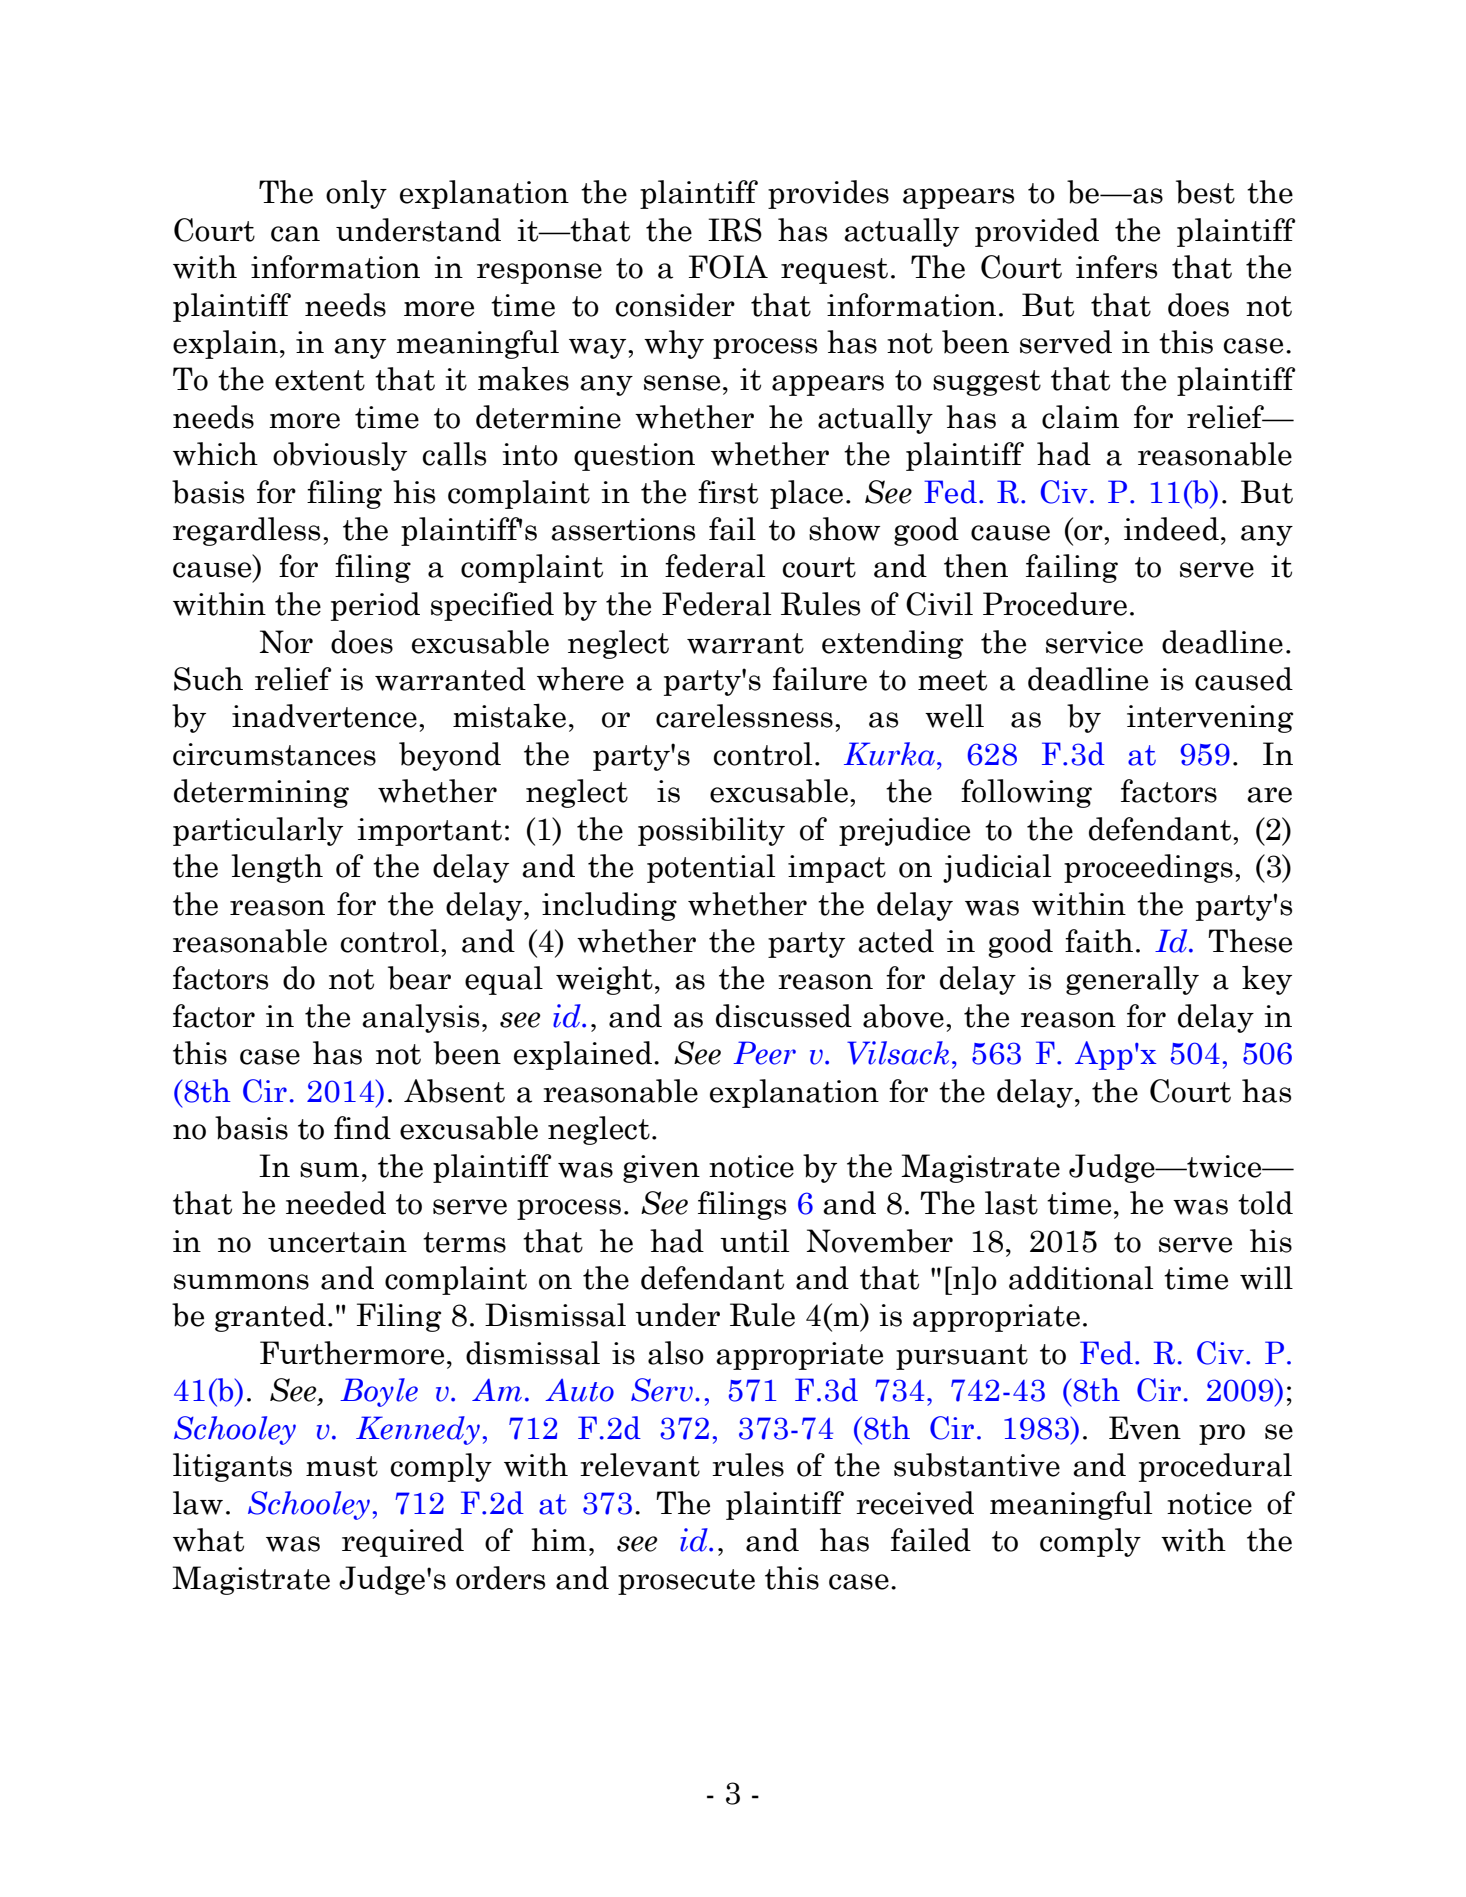  I want to click on generally, so click(1132, 980).
